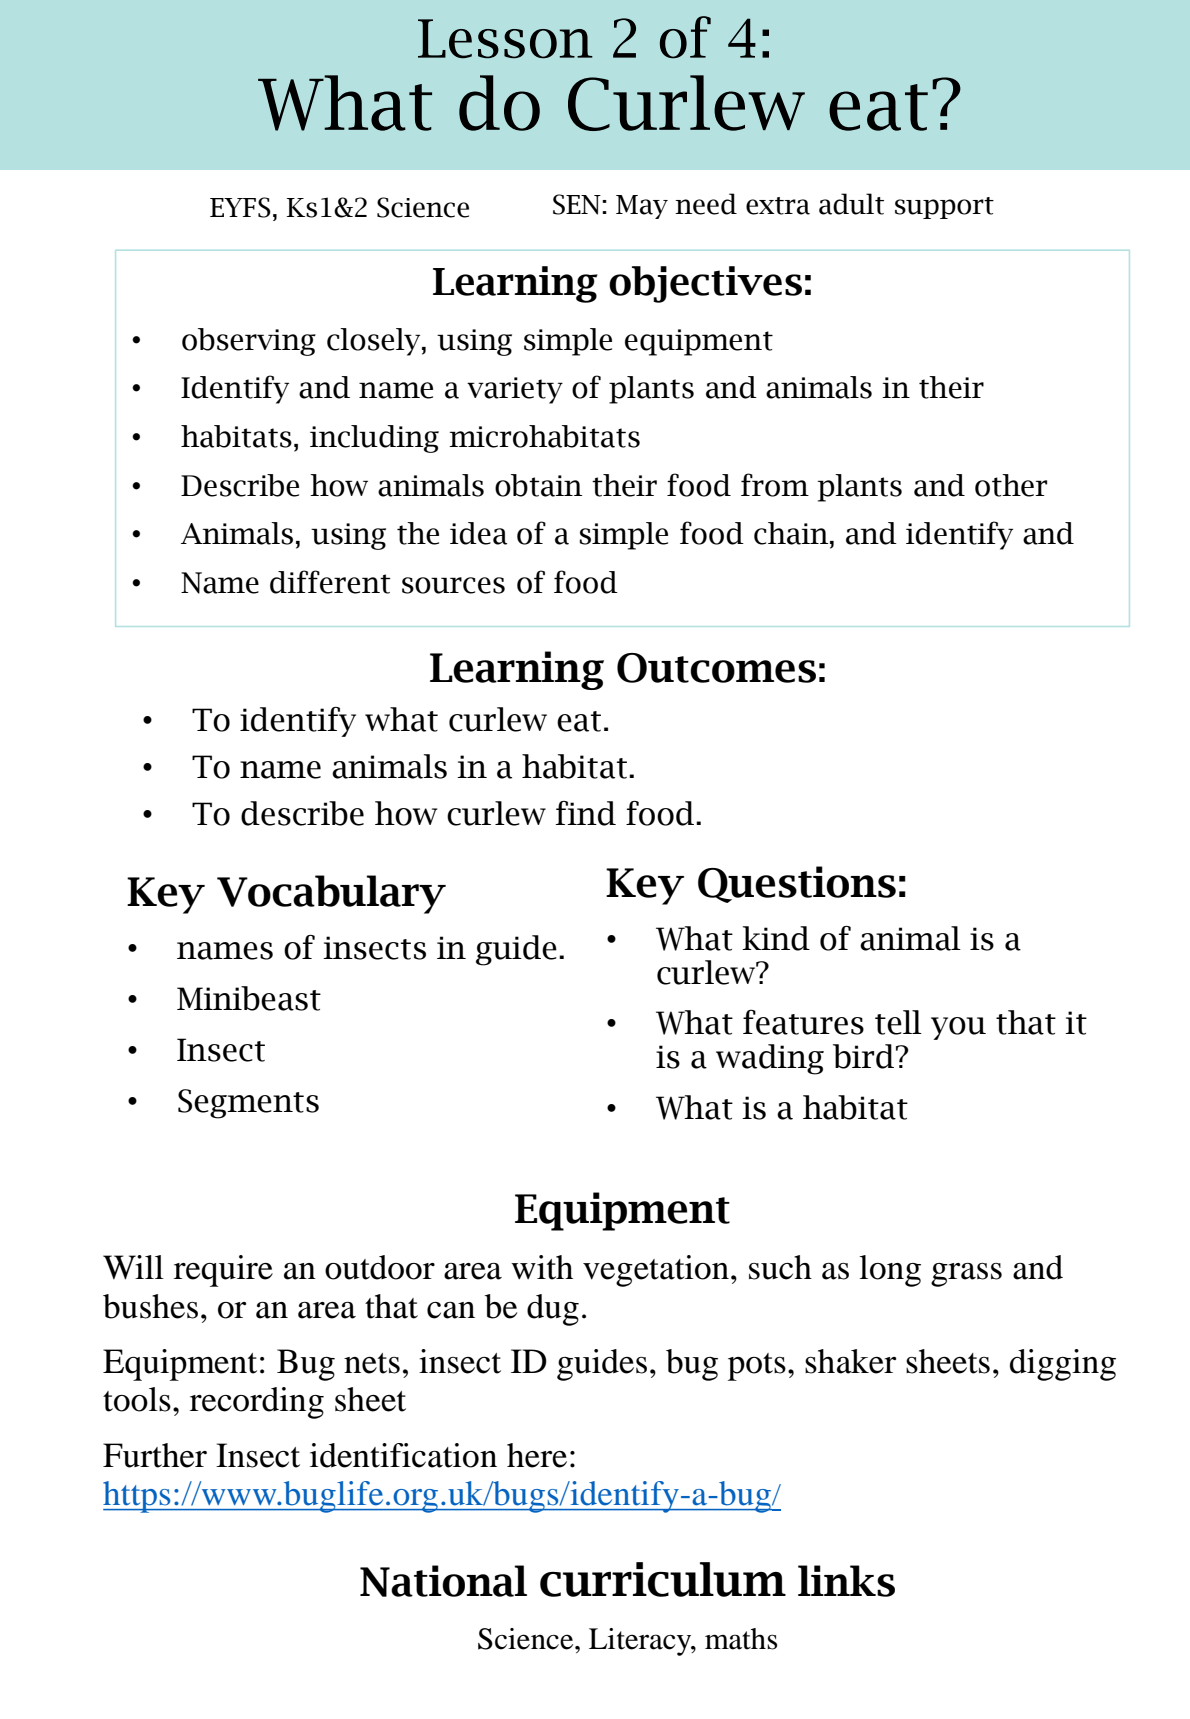  What do you see at coordinates (846, 1581) in the image?
I see `links` at bounding box center [846, 1581].
